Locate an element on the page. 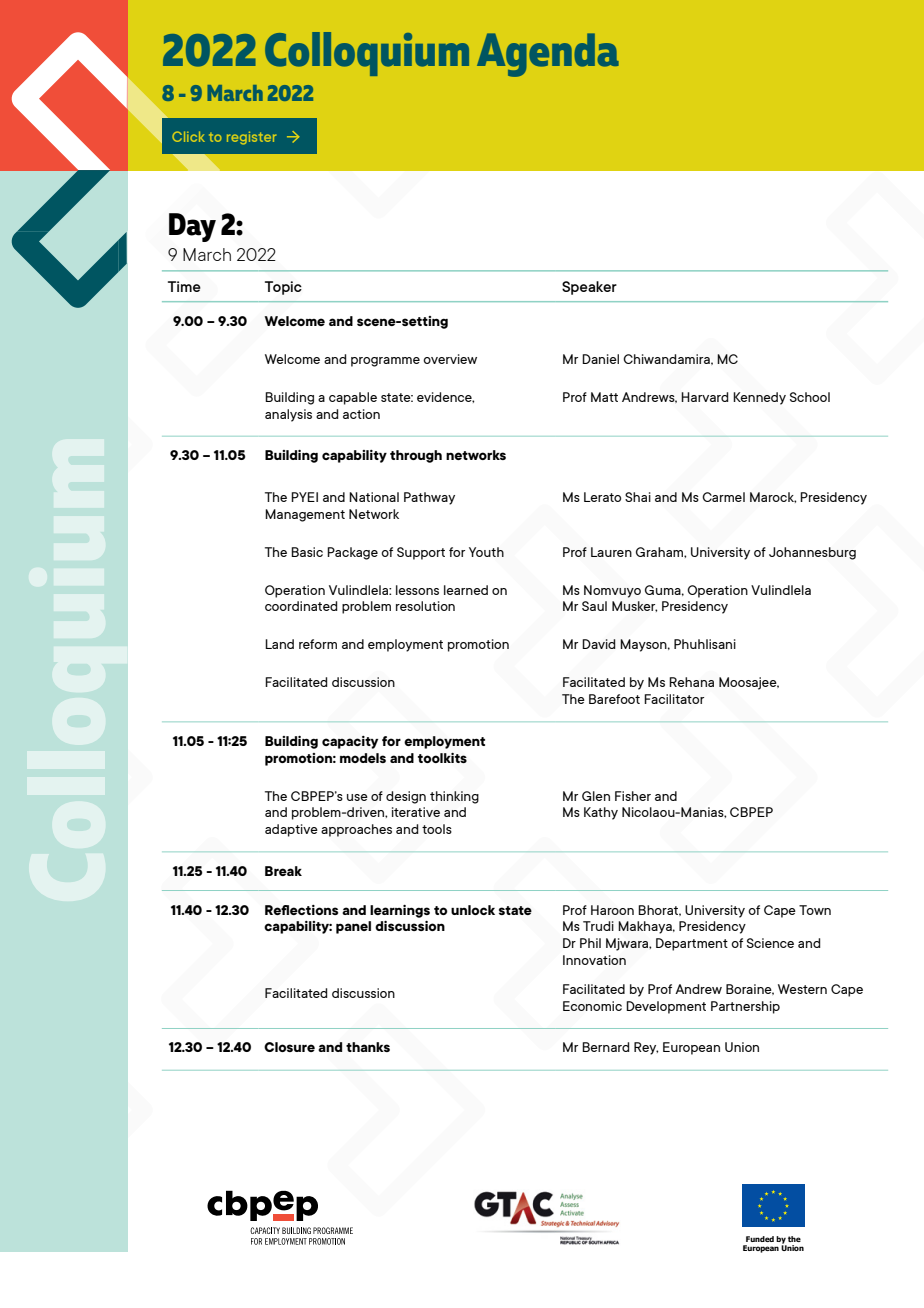 The image size is (924, 1308). register is located at coordinates (251, 138).
